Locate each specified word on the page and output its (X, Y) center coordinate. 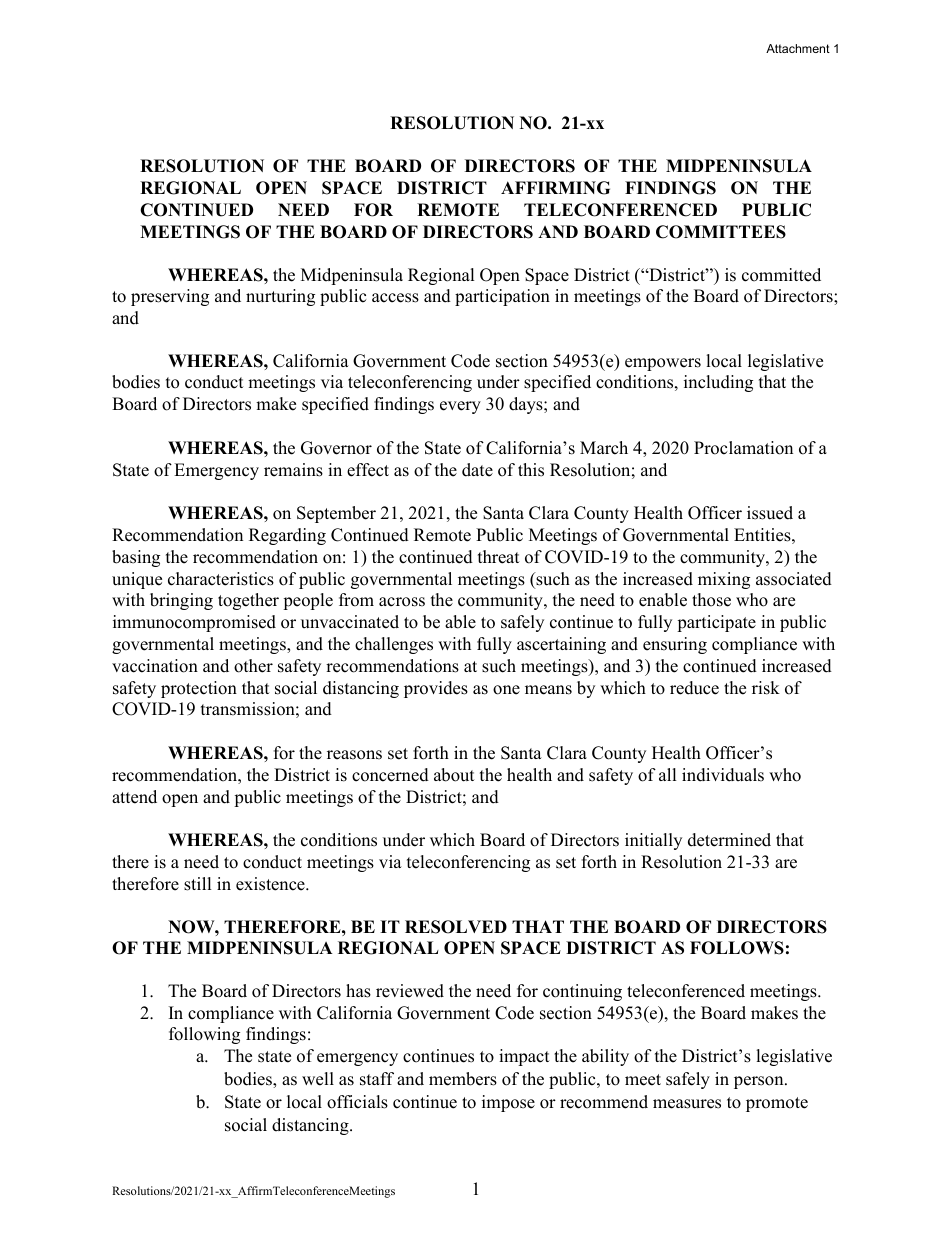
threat (499, 557)
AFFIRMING (555, 188)
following (204, 1035)
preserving (170, 297)
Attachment (798, 48)
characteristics (221, 579)
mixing (724, 580)
